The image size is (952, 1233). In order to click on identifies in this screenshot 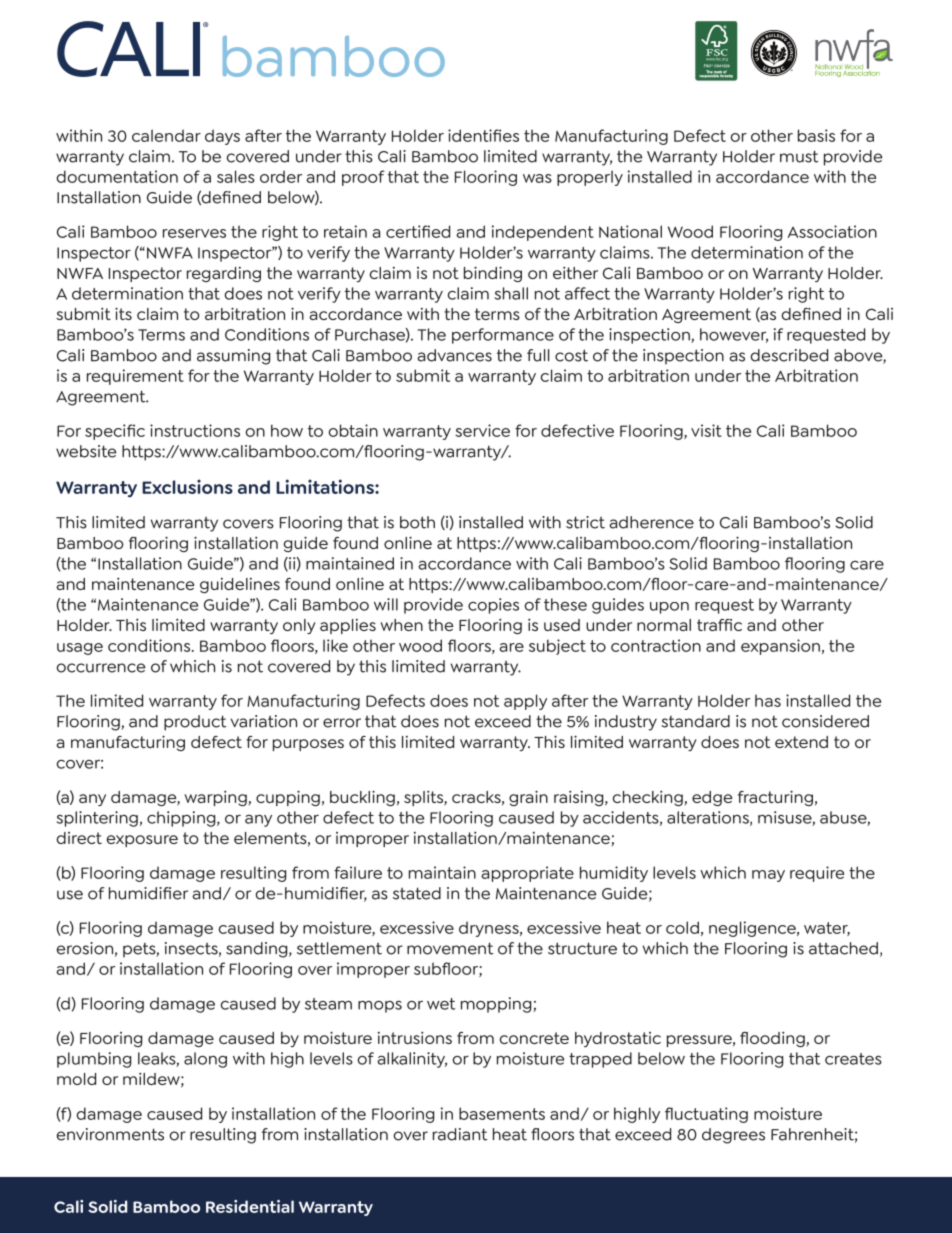, I will do `click(483, 135)`.
